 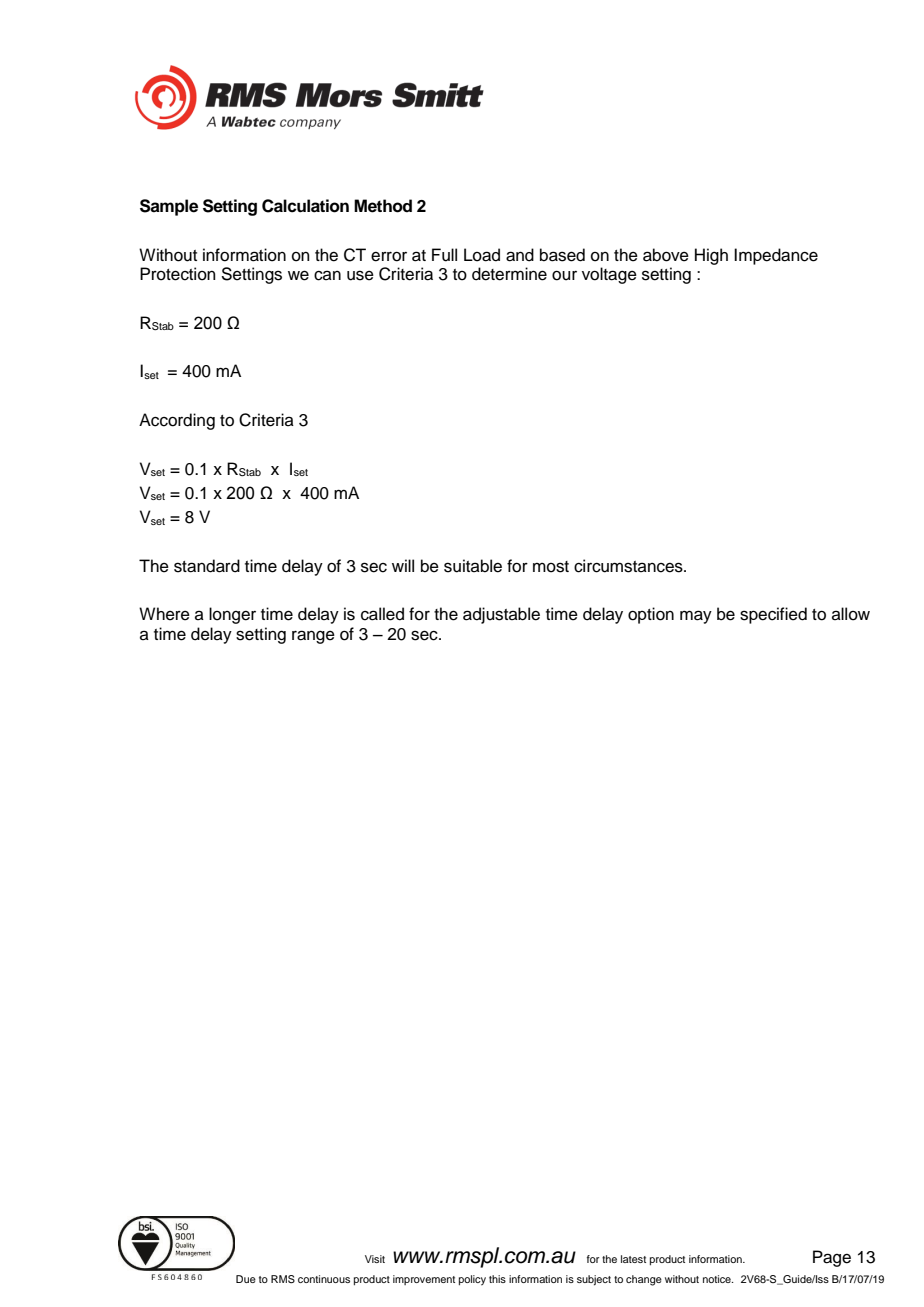 I want to click on may, so click(x=696, y=617).
